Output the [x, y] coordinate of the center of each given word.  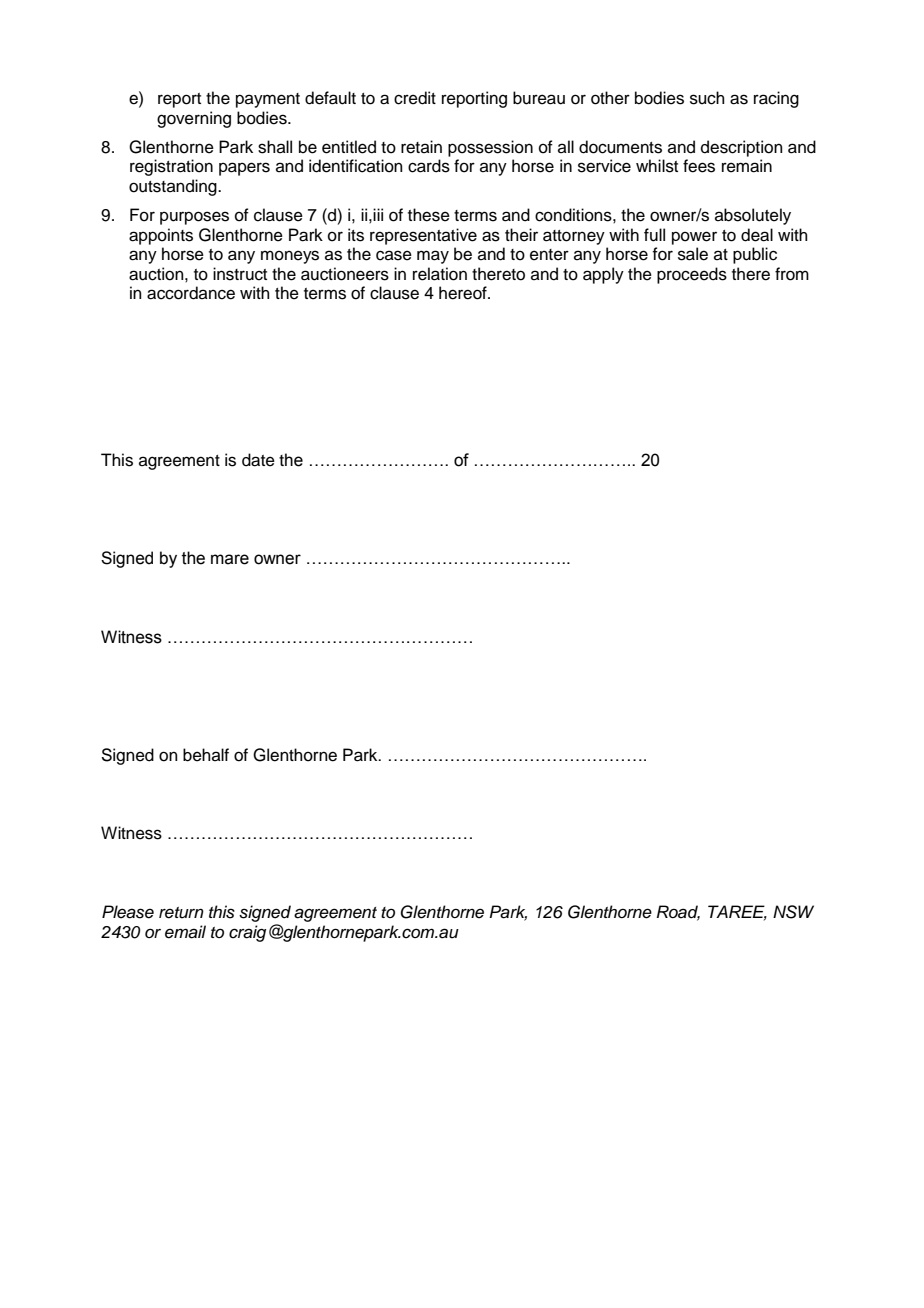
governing [194, 119]
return [181, 913]
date [258, 460]
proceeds [692, 275]
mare [230, 559]
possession [490, 148]
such [707, 98]
